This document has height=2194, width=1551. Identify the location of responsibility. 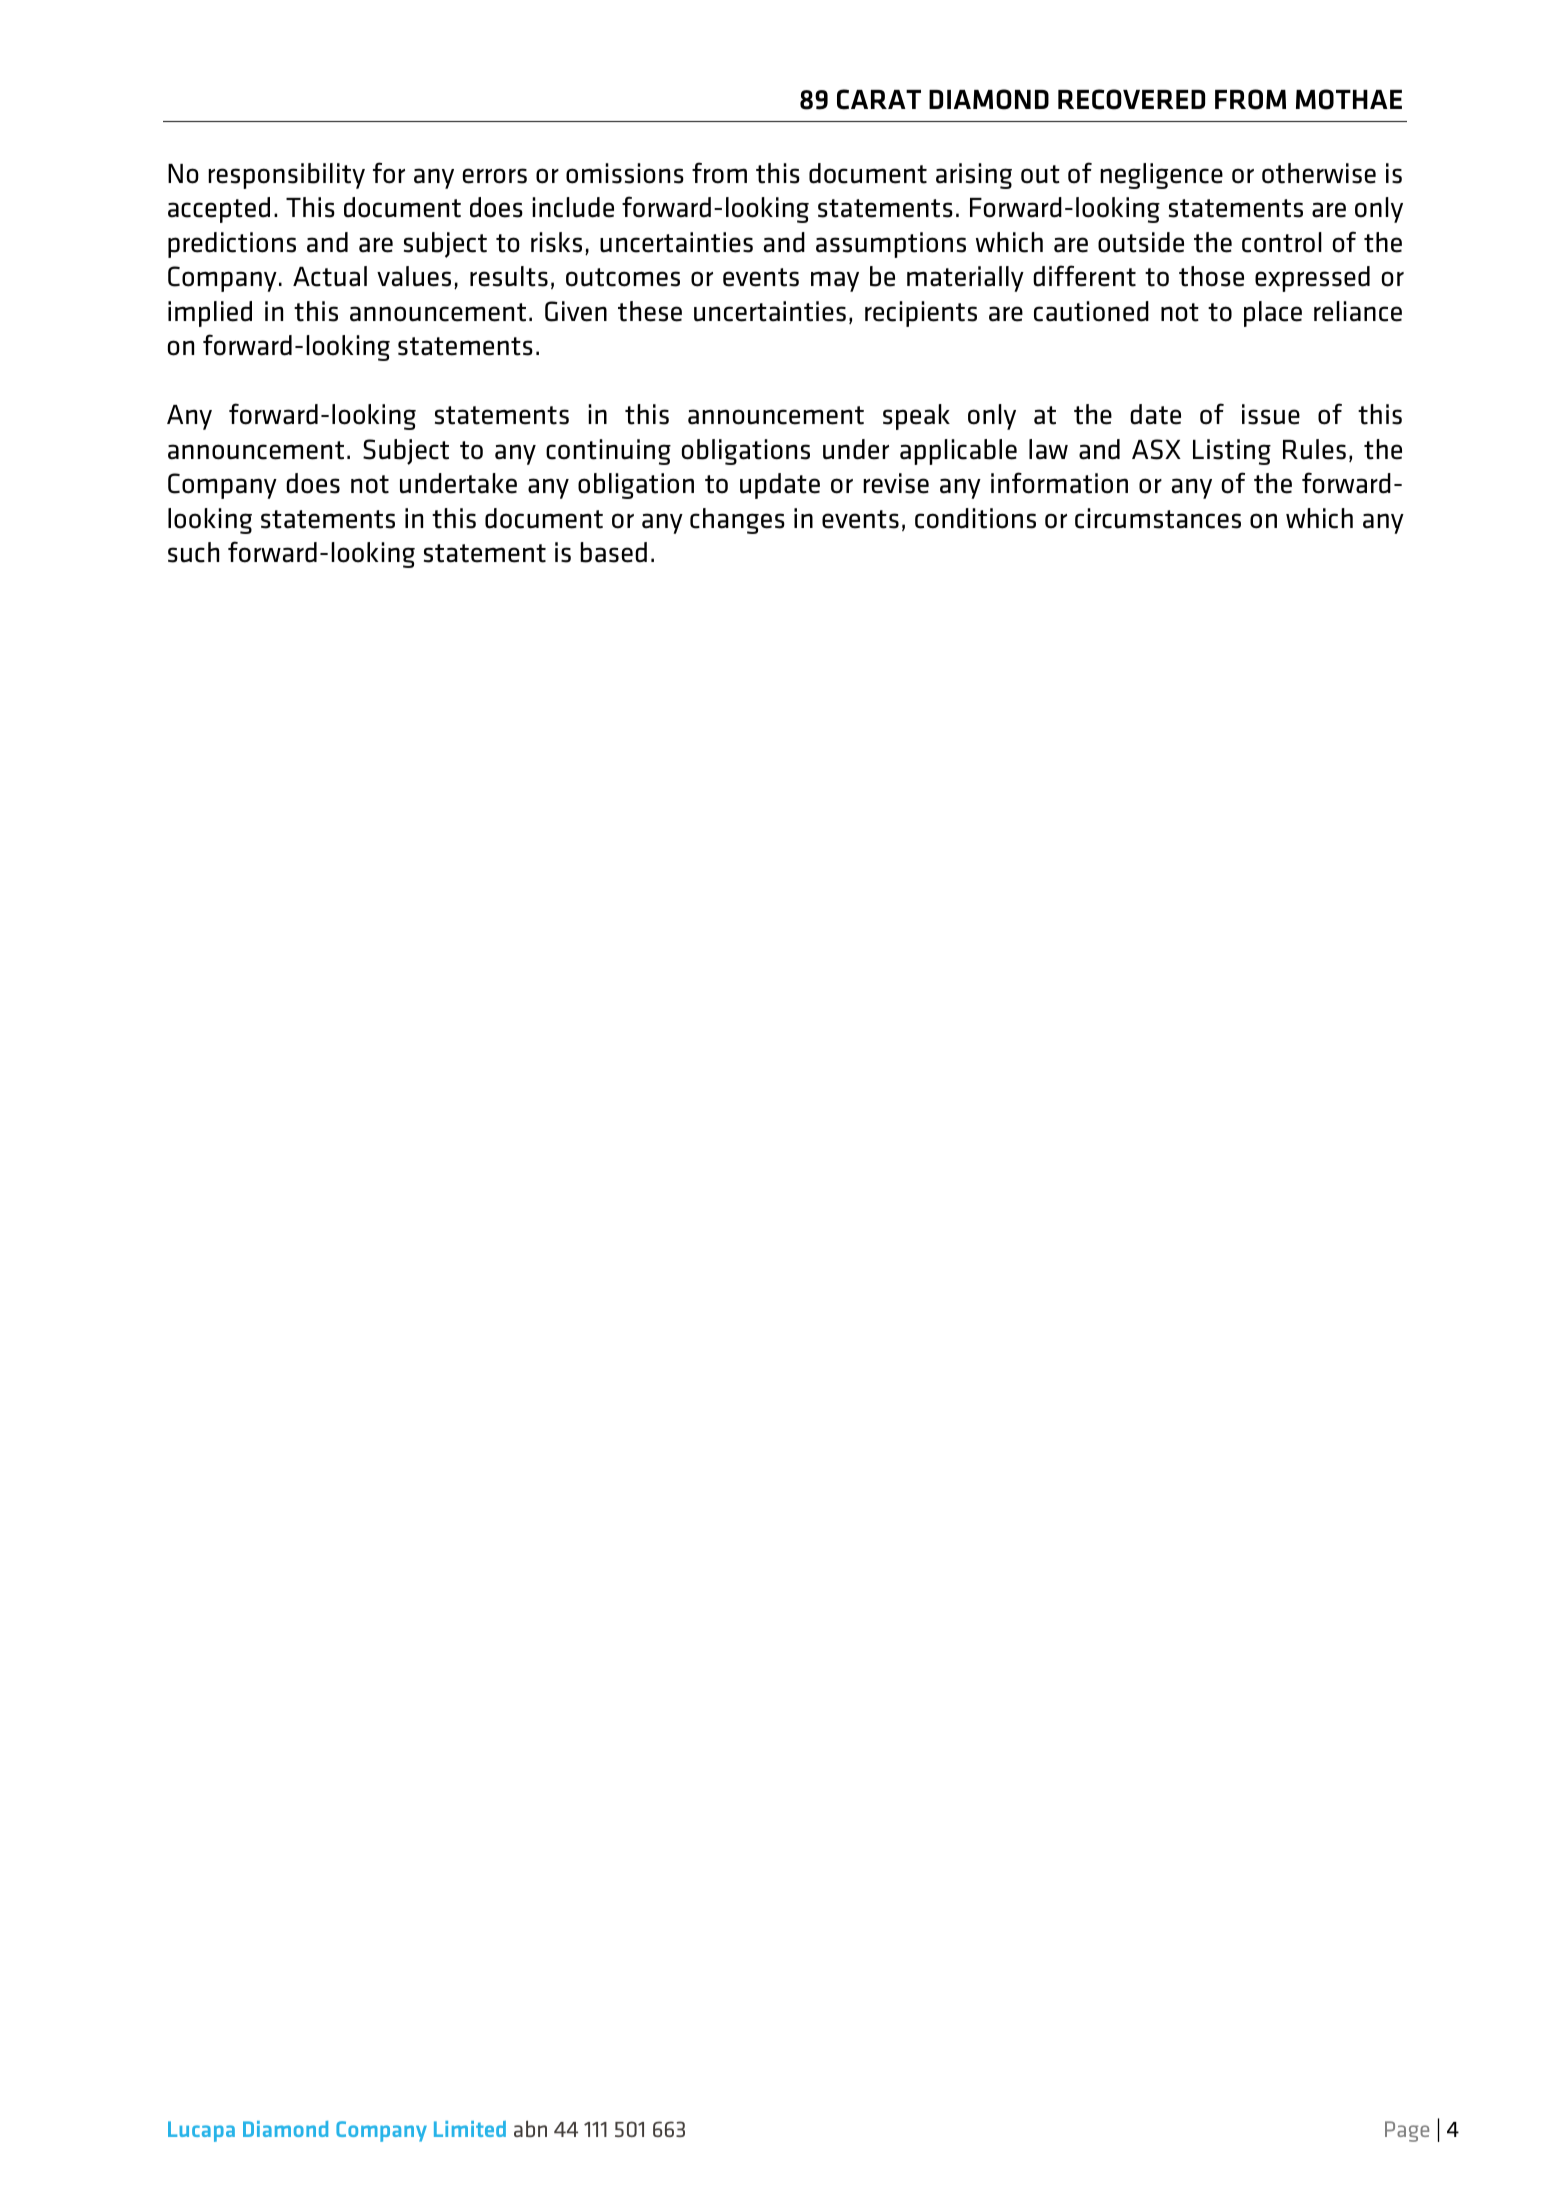
(286, 176).
